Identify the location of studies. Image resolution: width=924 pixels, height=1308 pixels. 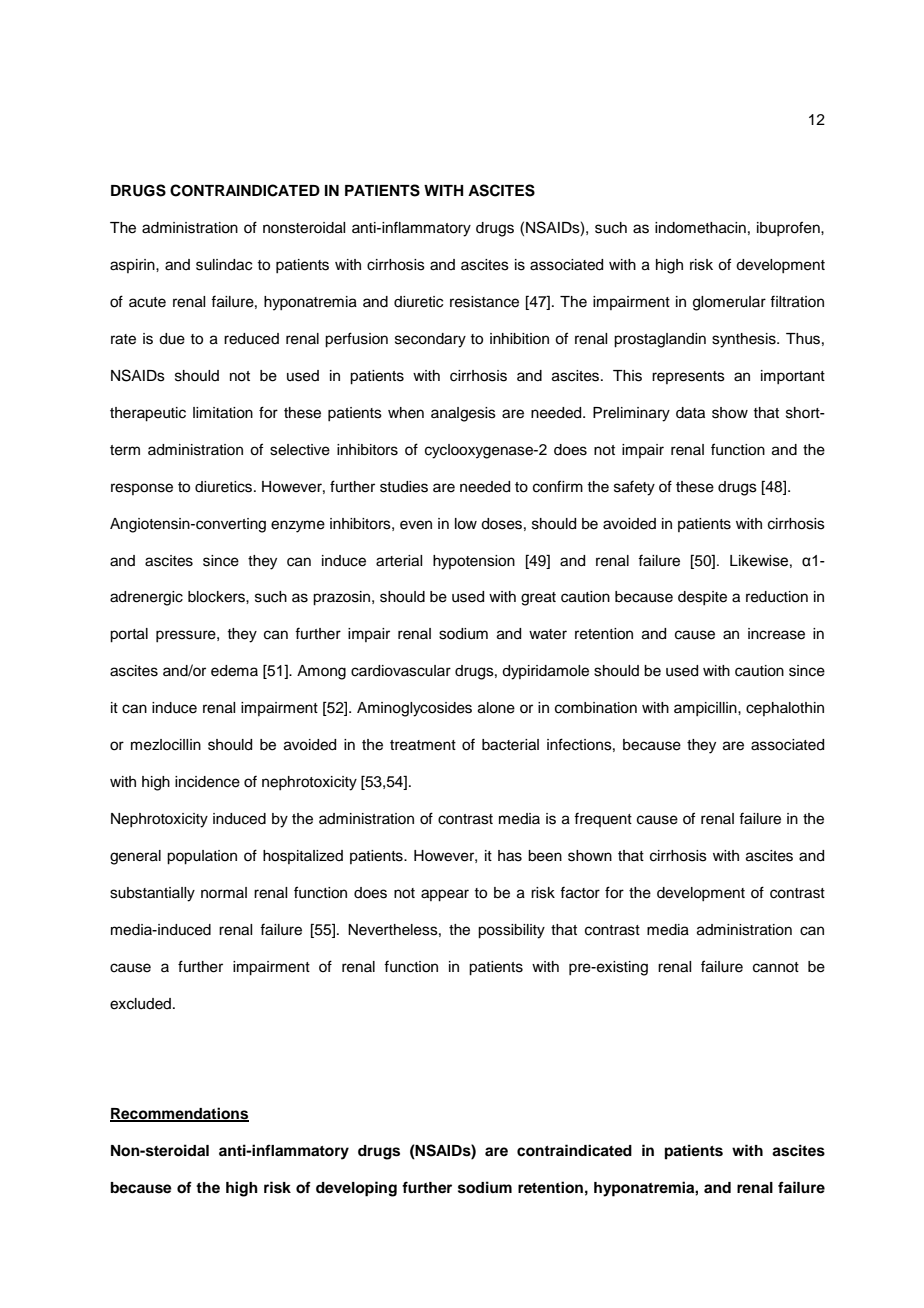
(404, 487).
